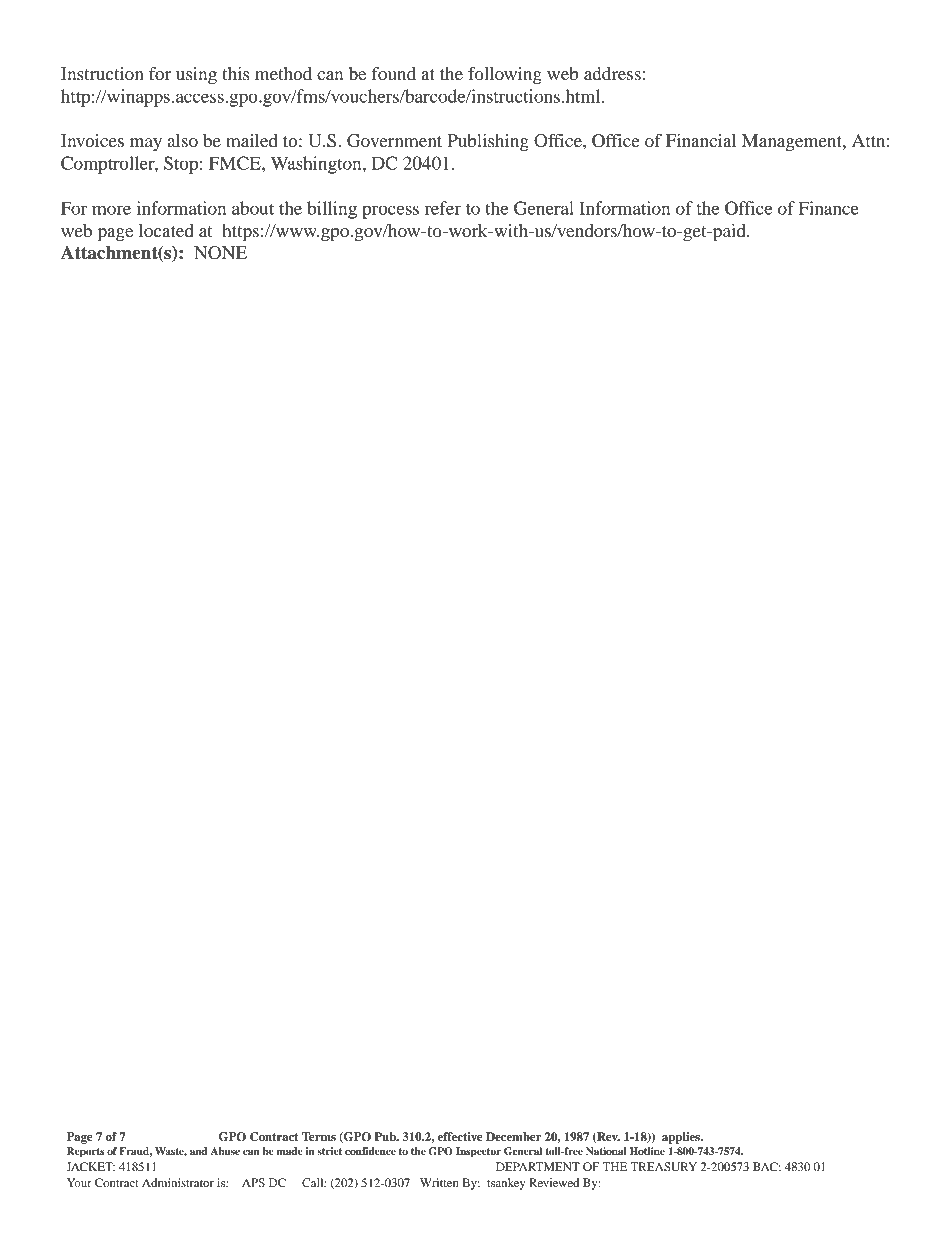 The width and height of the screenshot is (952, 1248). Describe the element at coordinates (682, 1138) in the screenshot. I see `applies` at that location.
